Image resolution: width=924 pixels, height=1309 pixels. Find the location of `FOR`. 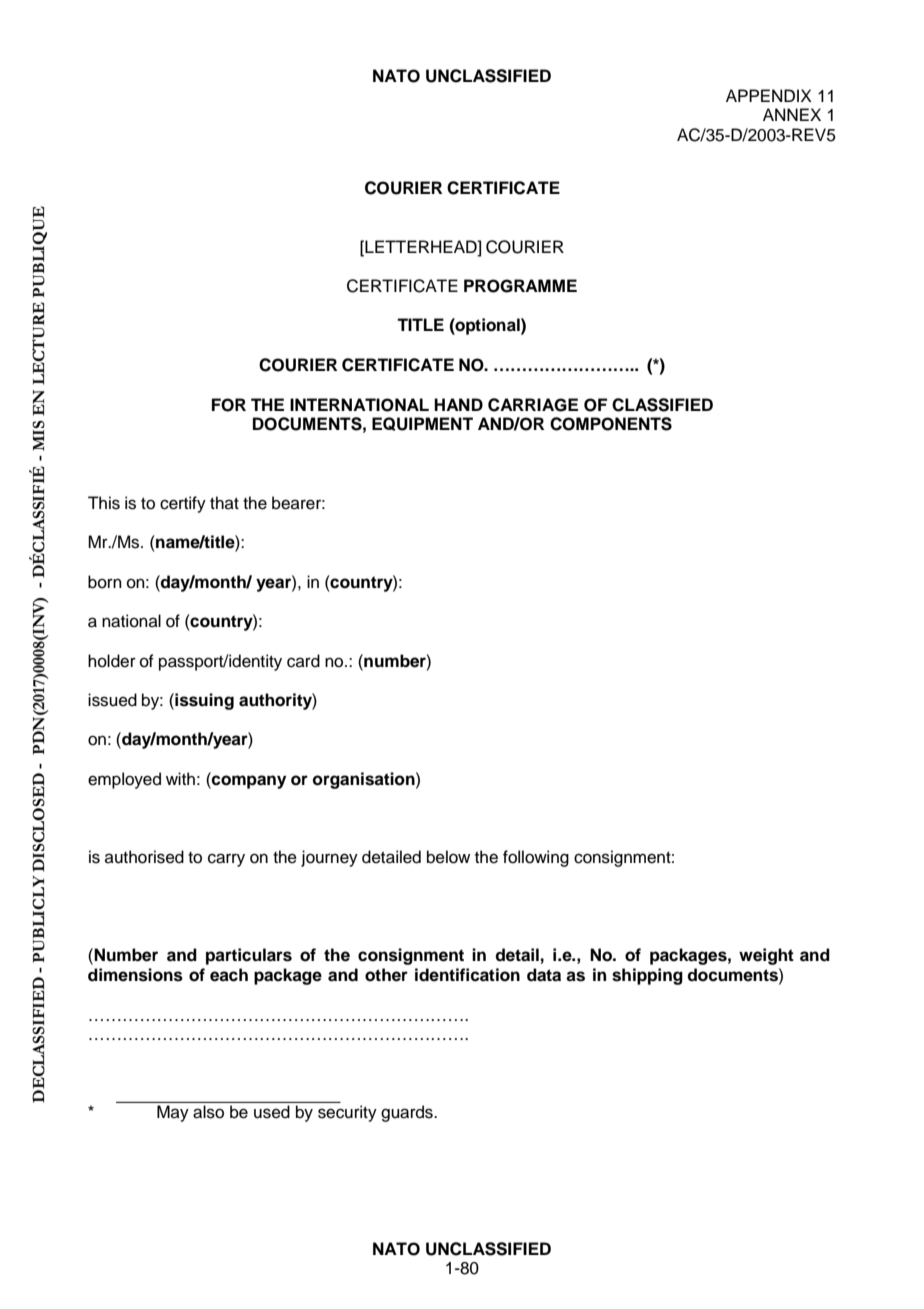

FOR is located at coordinates (229, 405).
